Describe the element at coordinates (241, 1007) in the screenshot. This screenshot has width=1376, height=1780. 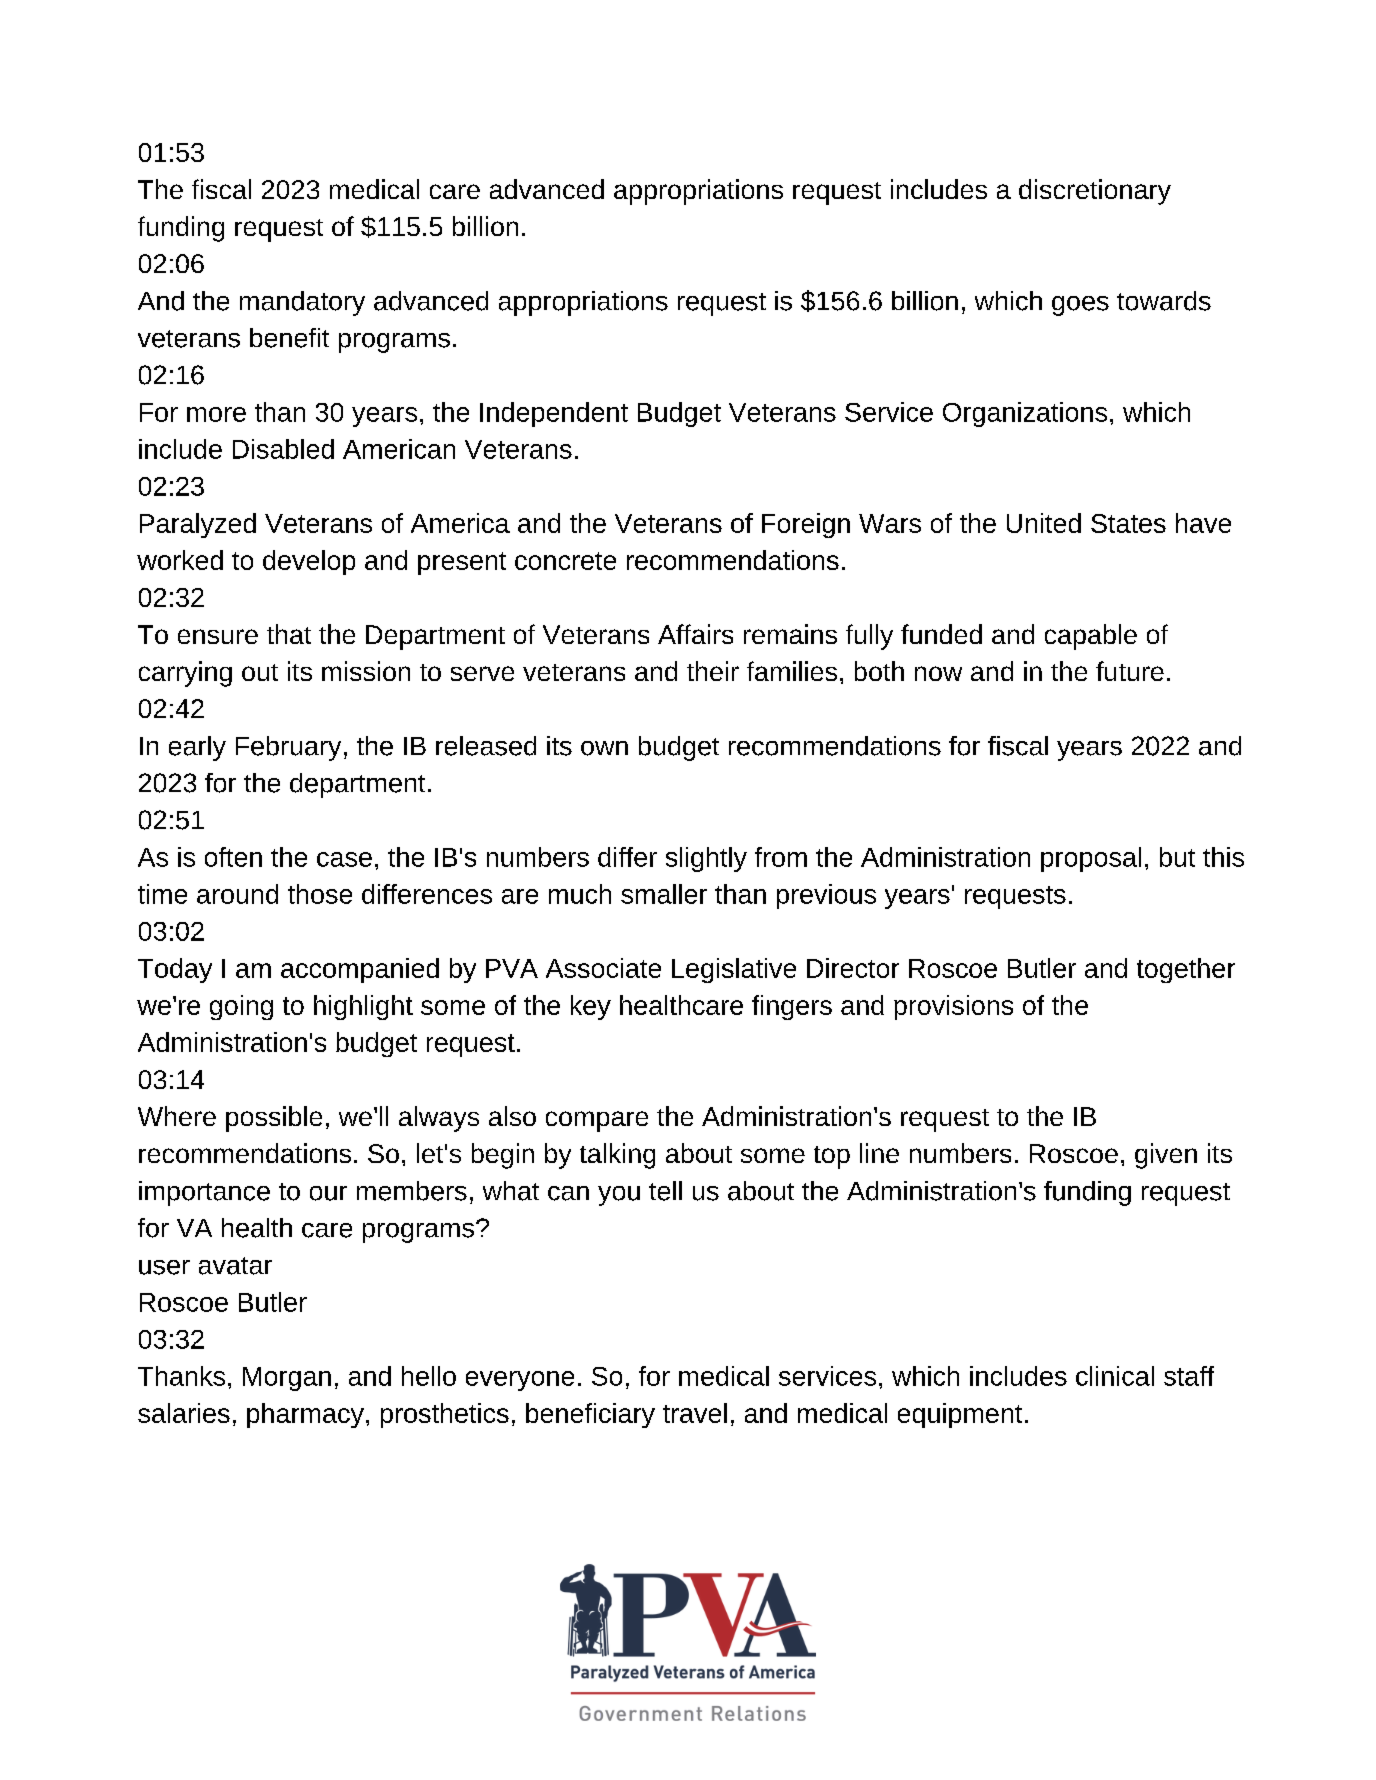
I see `going` at that location.
